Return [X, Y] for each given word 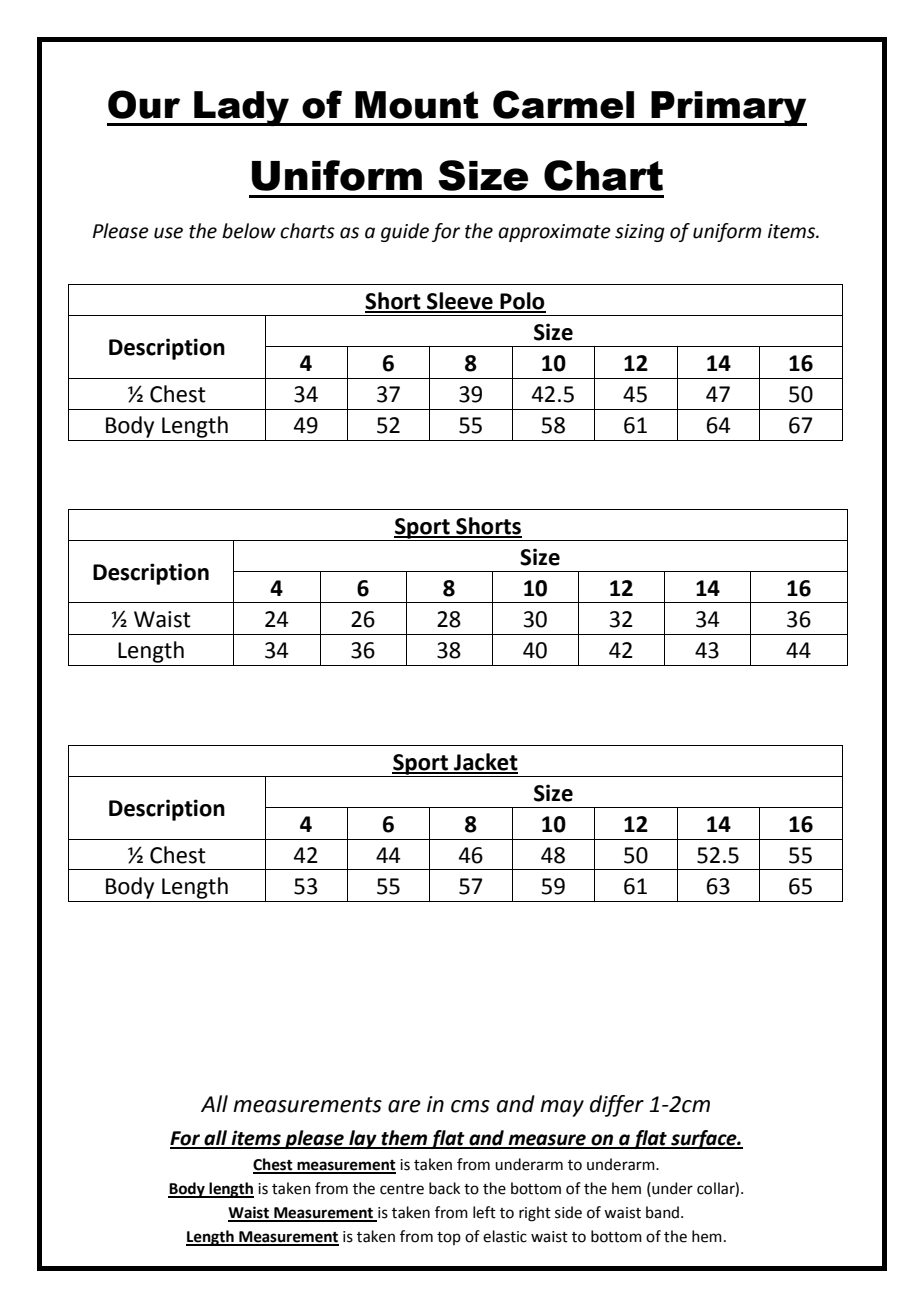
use [168, 233]
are [404, 1106]
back [444, 1188]
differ [617, 1106]
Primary [728, 108]
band [662, 1212]
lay [363, 1139]
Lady [242, 108]
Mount [417, 105]
